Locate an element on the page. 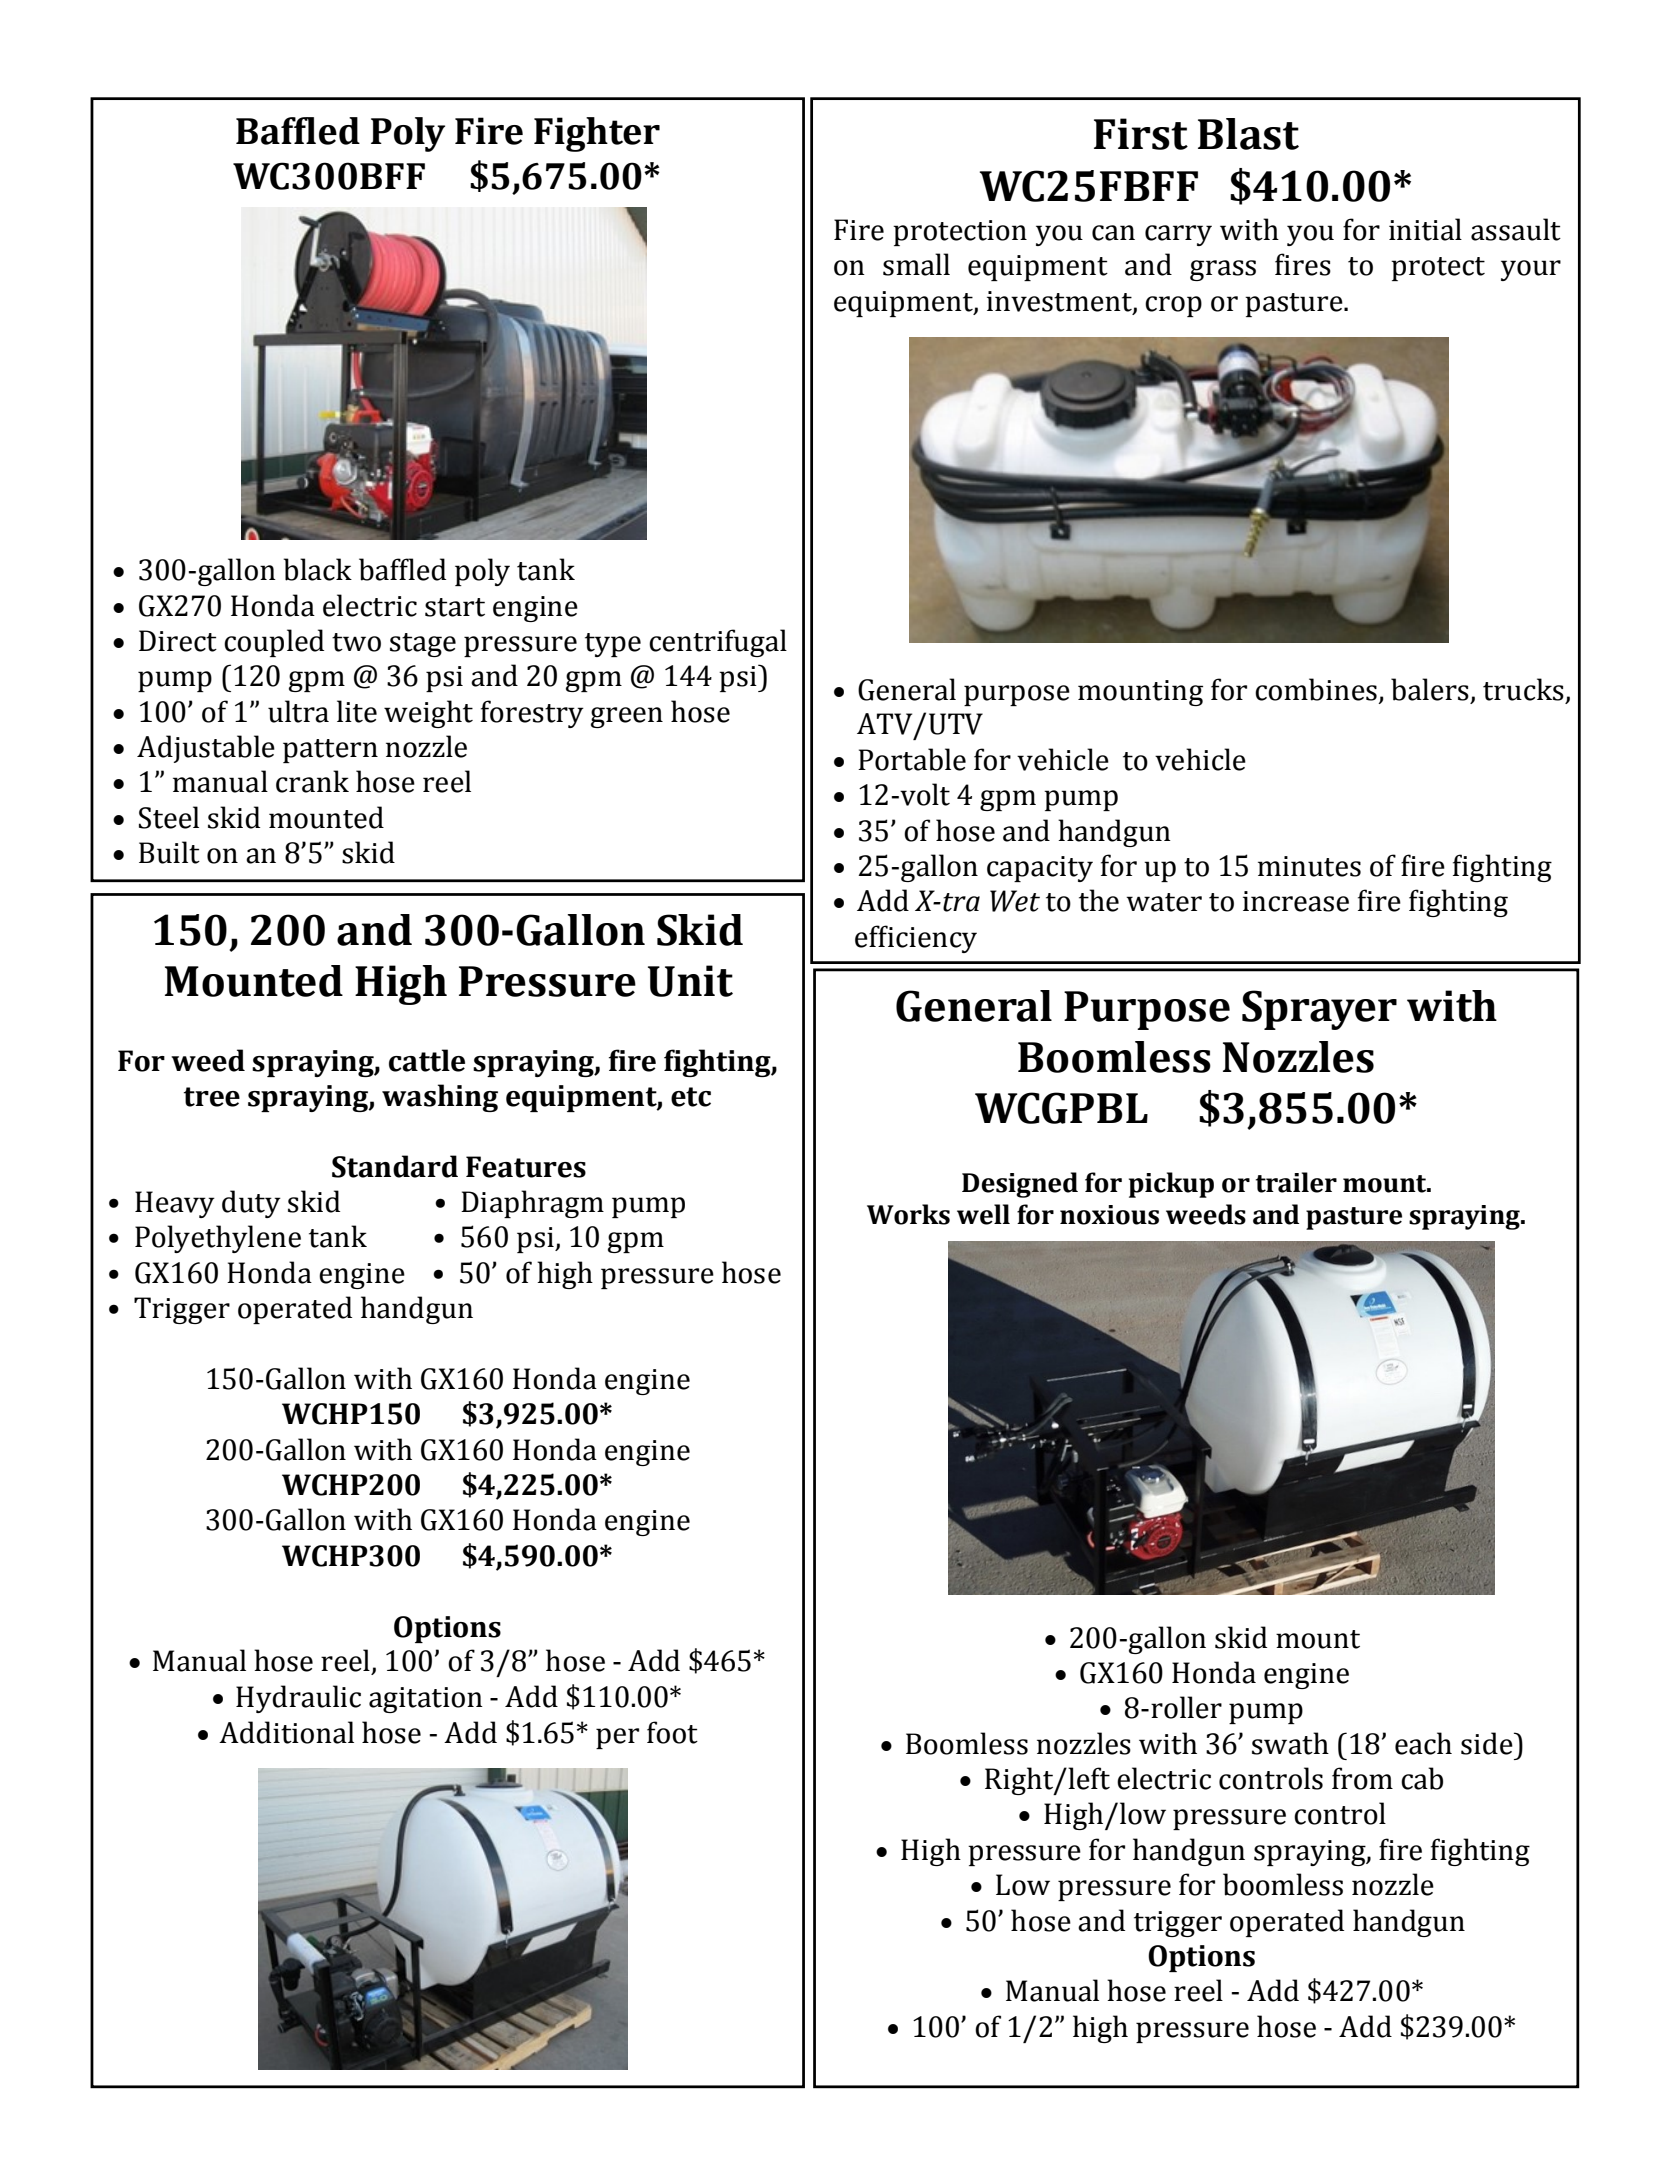 The image size is (1678, 2171). Additional is located at coordinates (286, 1732).
